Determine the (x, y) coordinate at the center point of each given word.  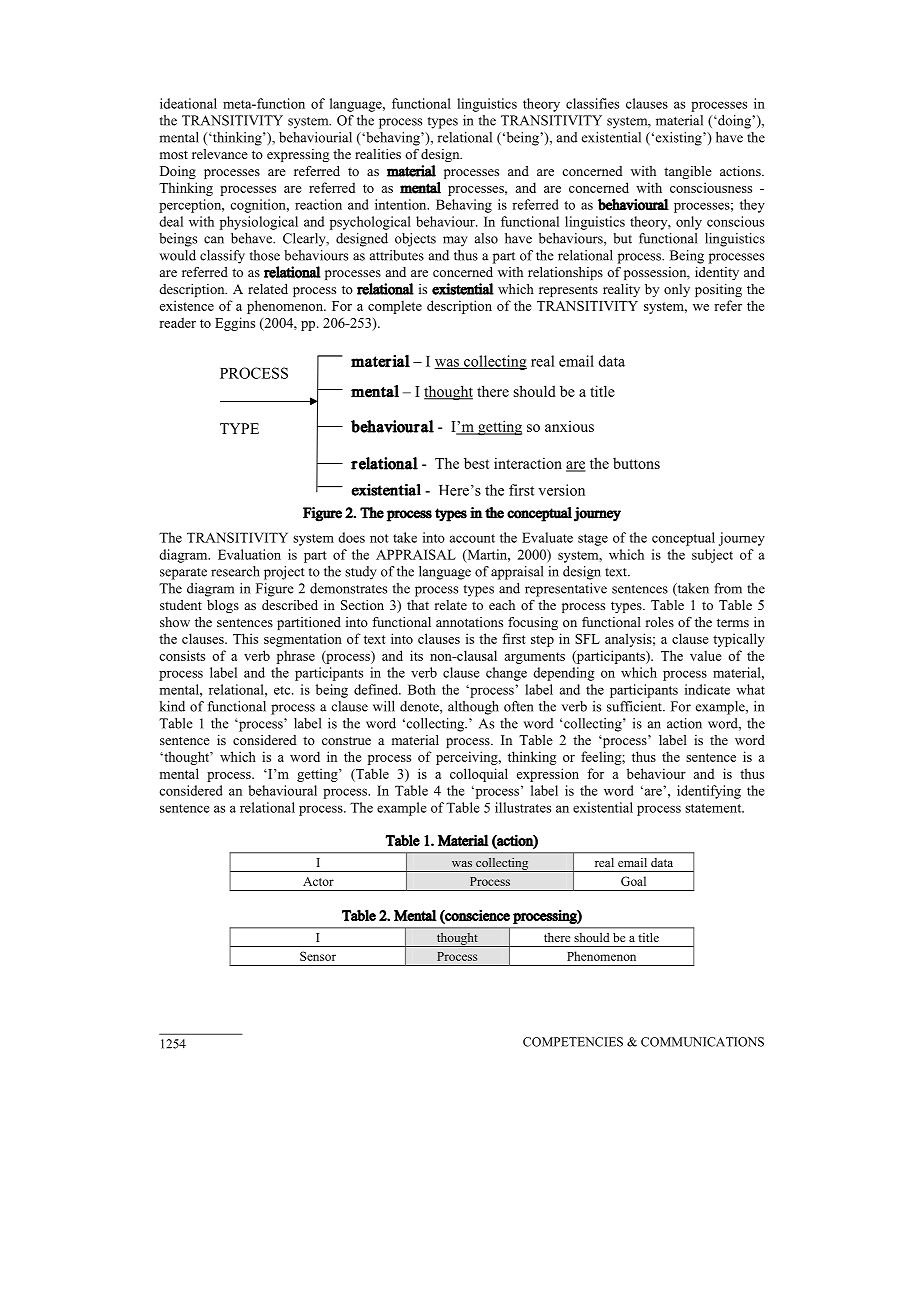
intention (402, 204)
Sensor (318, 956)
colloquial (479, 775)
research (235, 571)
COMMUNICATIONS (702, 1042)
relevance (220, 154)
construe (346, 740)
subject (712, 556)
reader (177, 322)
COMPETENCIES (573, 1042)
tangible (688, 172)
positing (718, 290)
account (472, 538)
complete (395, 307)
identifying (709, 792)
